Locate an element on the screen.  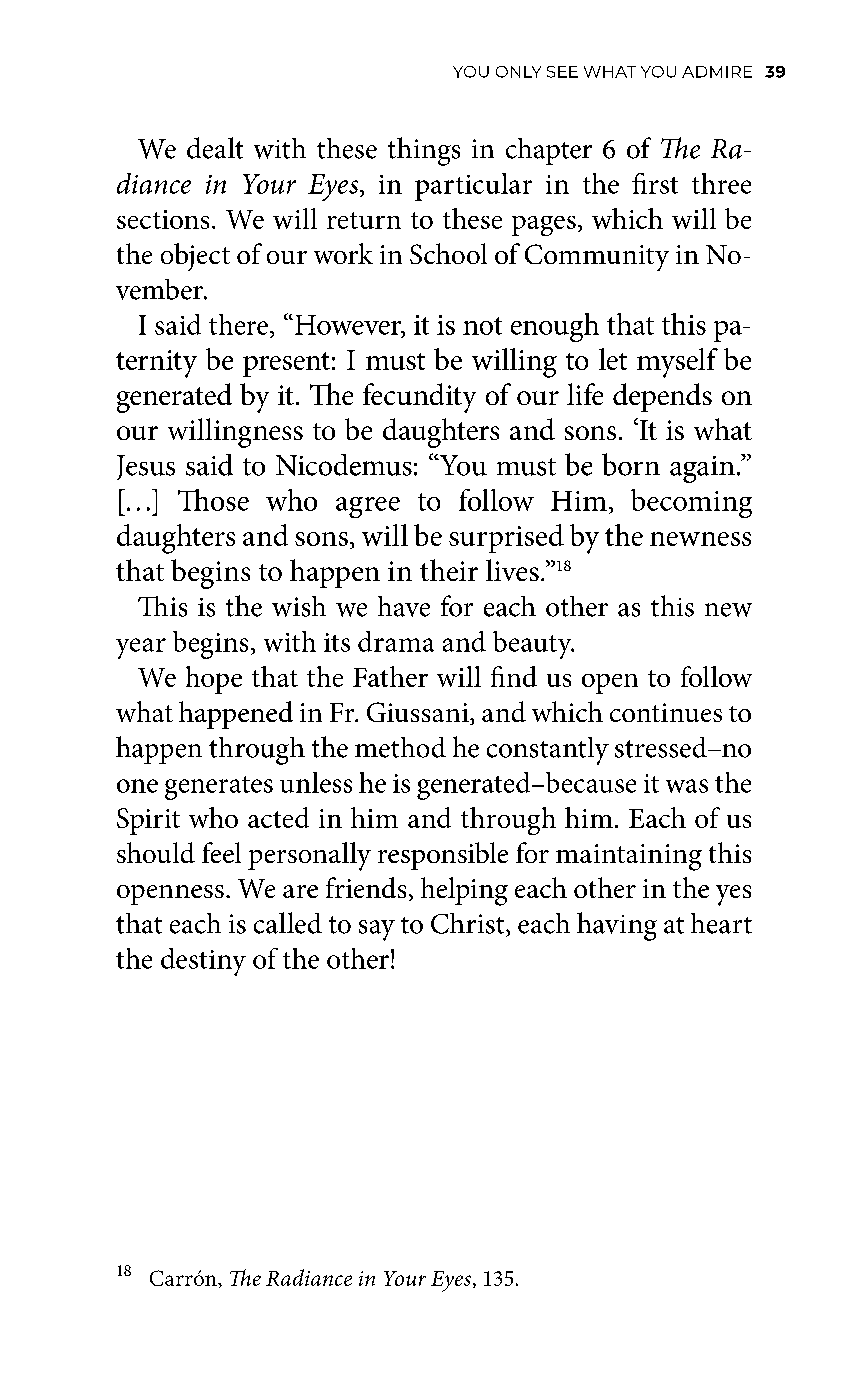
hope is located at coordinates (214, 680).
